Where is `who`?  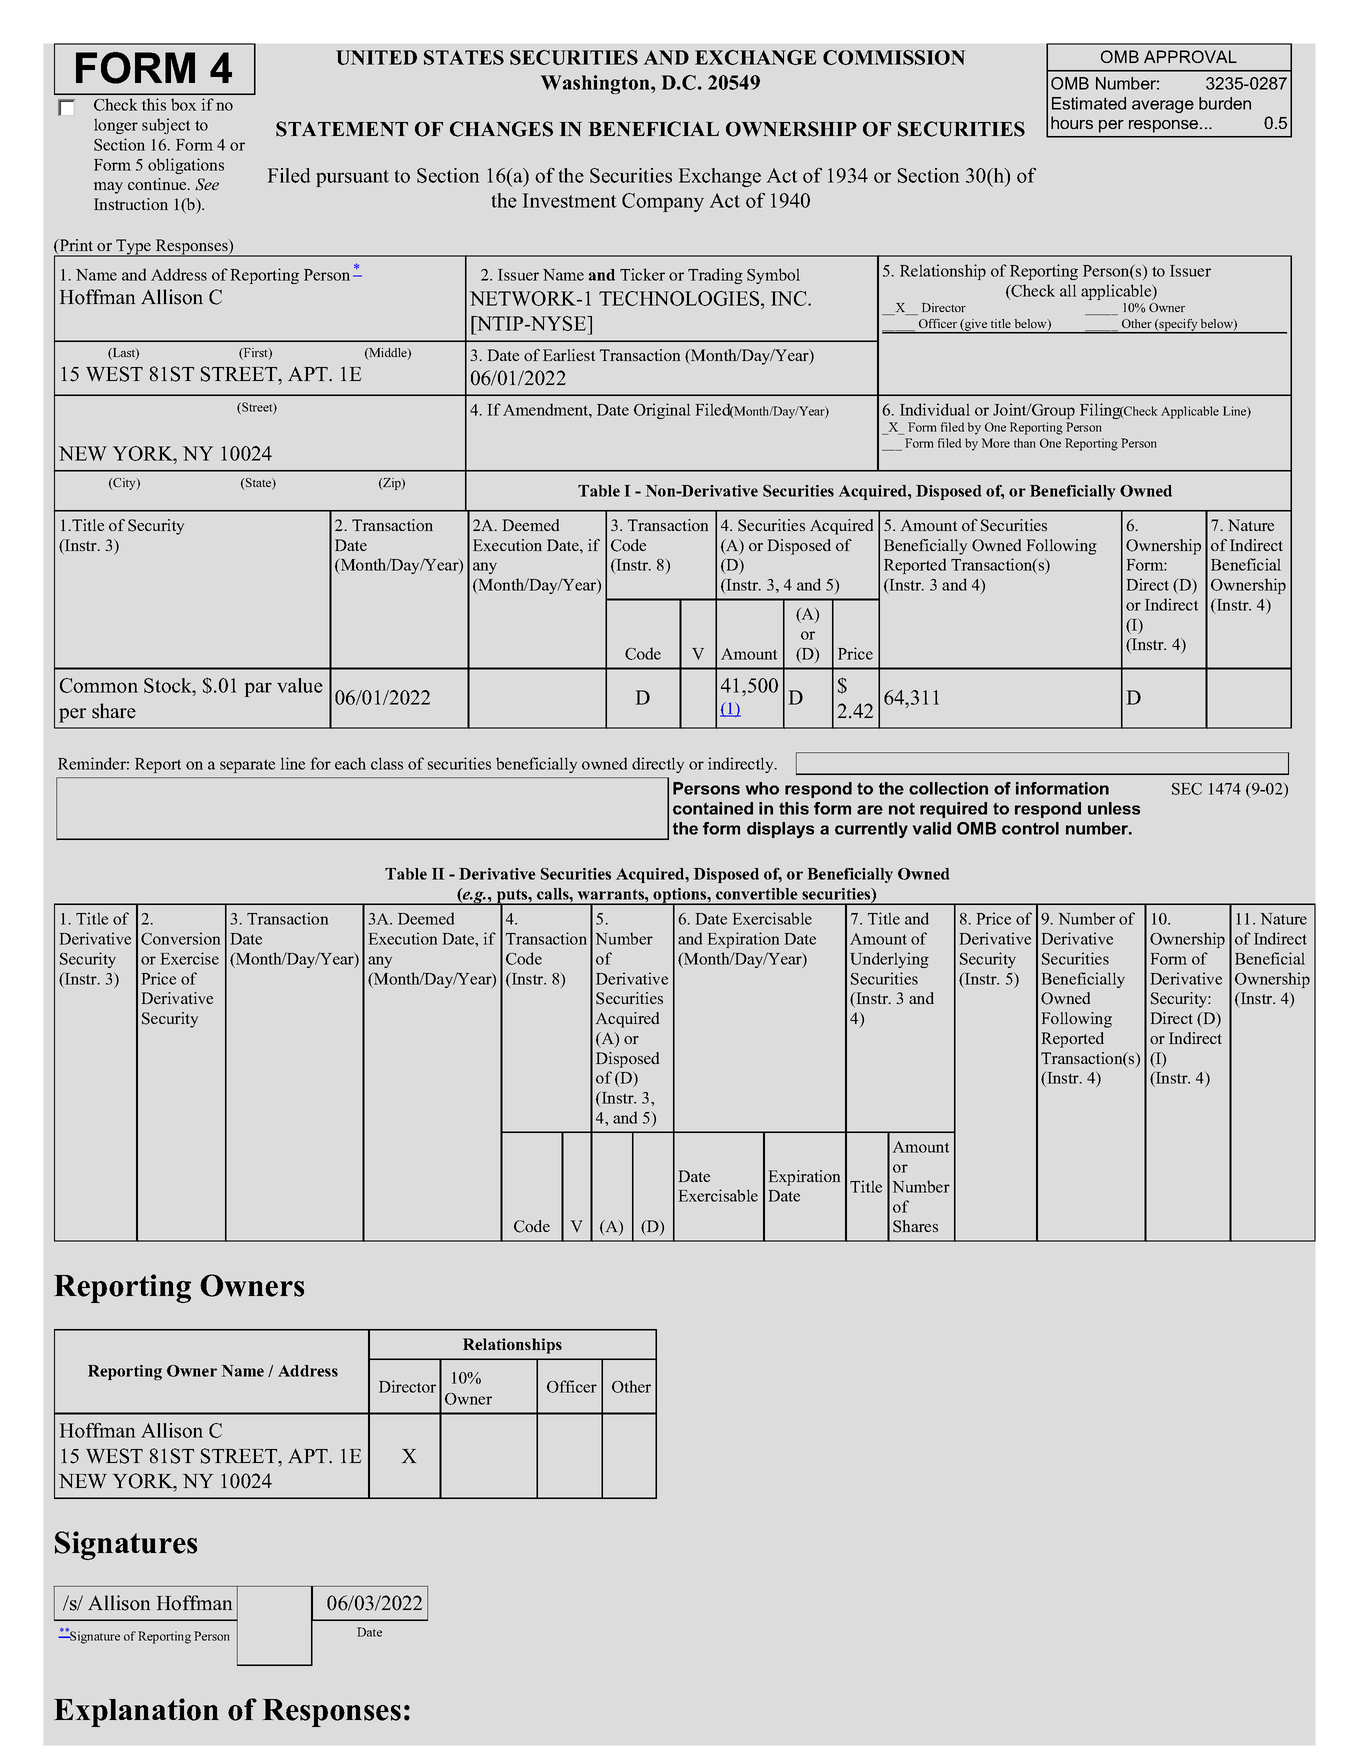 who is located at coordinates (762, 788).
